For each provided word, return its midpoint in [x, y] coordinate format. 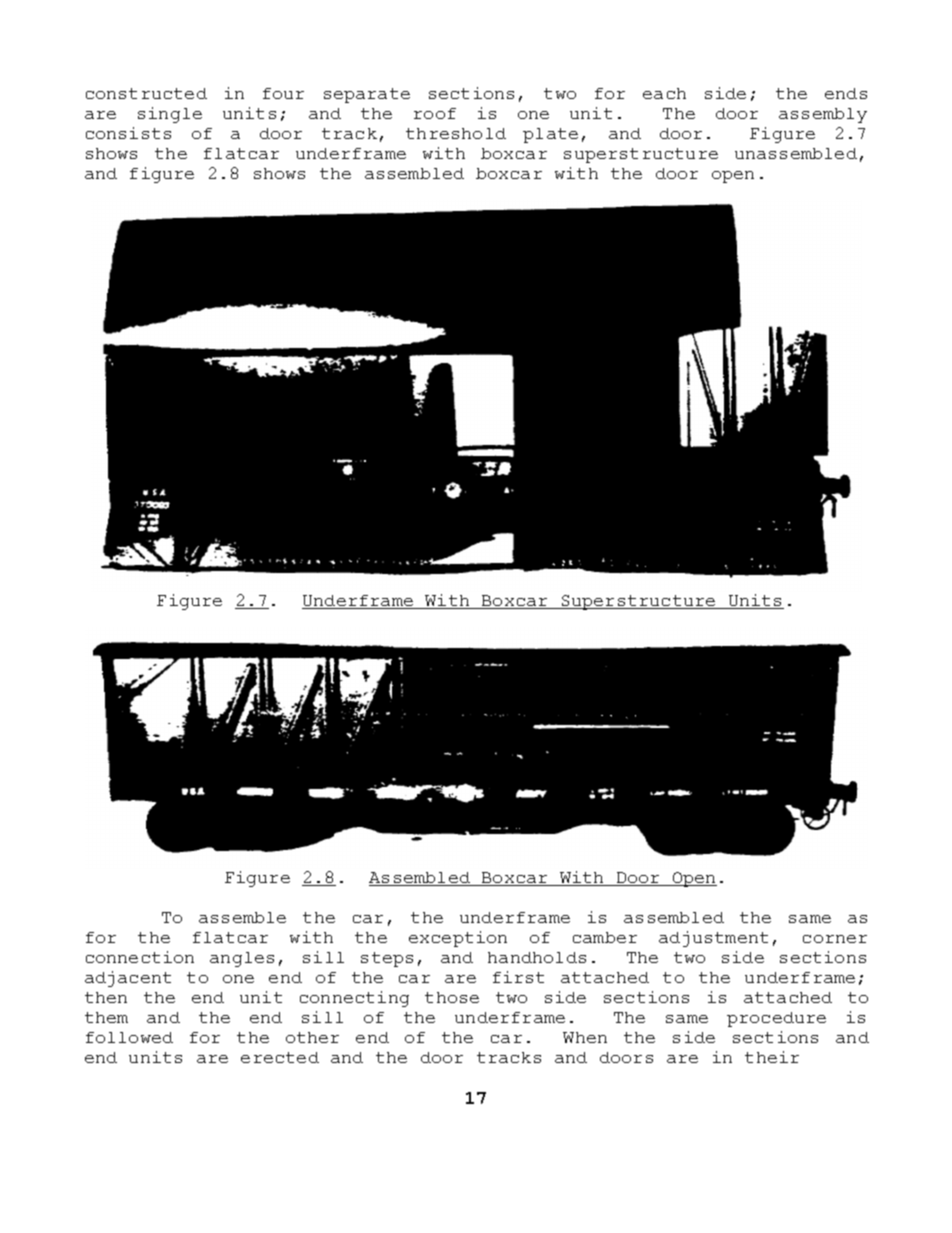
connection [140, 957]
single [170, 115]
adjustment [713, 939]
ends [846, 93]
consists [128, 133]
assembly [823, 115]
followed [129, 1037]
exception [458, 939]
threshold [456, 133]
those [452, 997]
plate [550, 135]
